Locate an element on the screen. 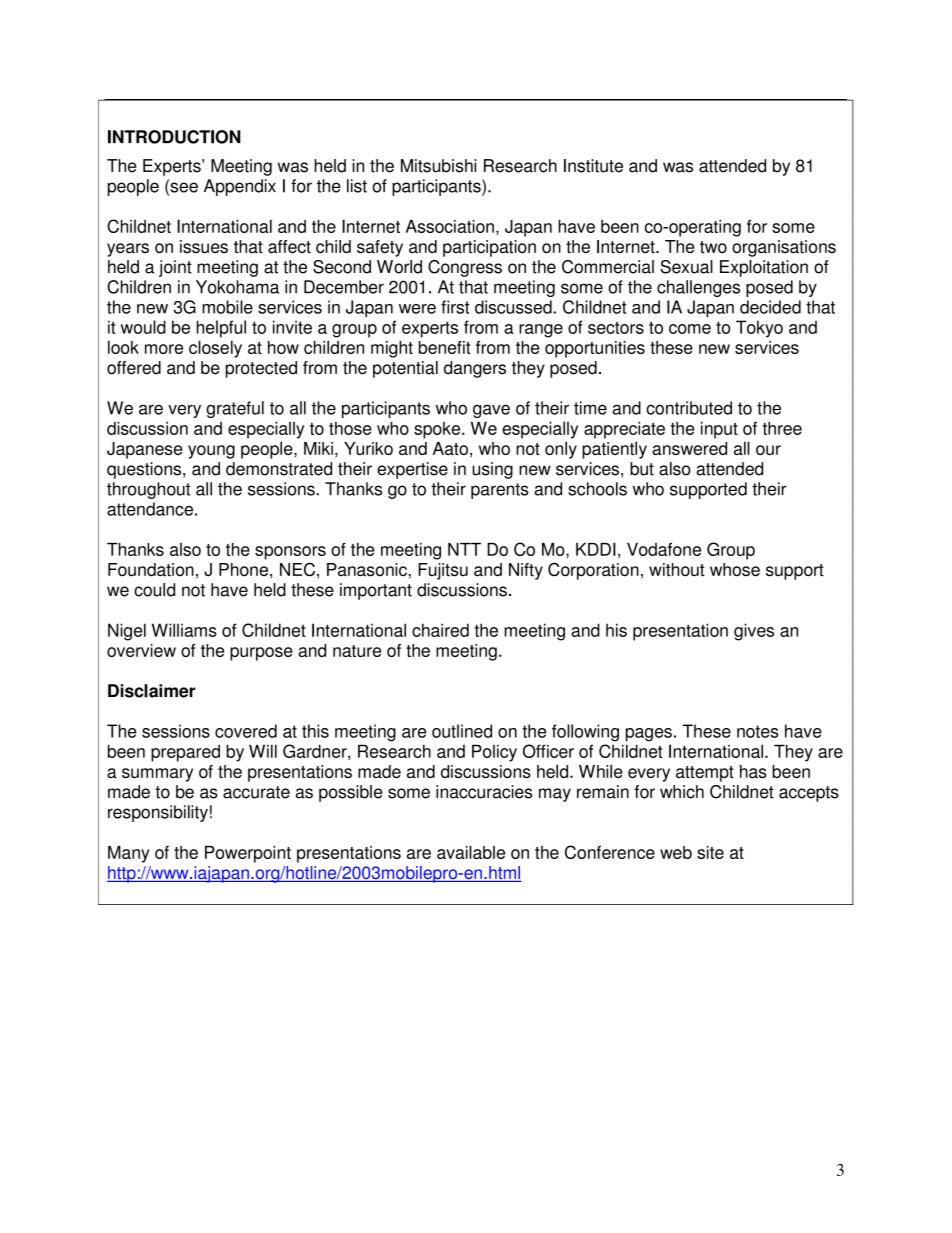 The height and width of the screenshot is (1233, 952). parents is located at coordinates (500, 491).
